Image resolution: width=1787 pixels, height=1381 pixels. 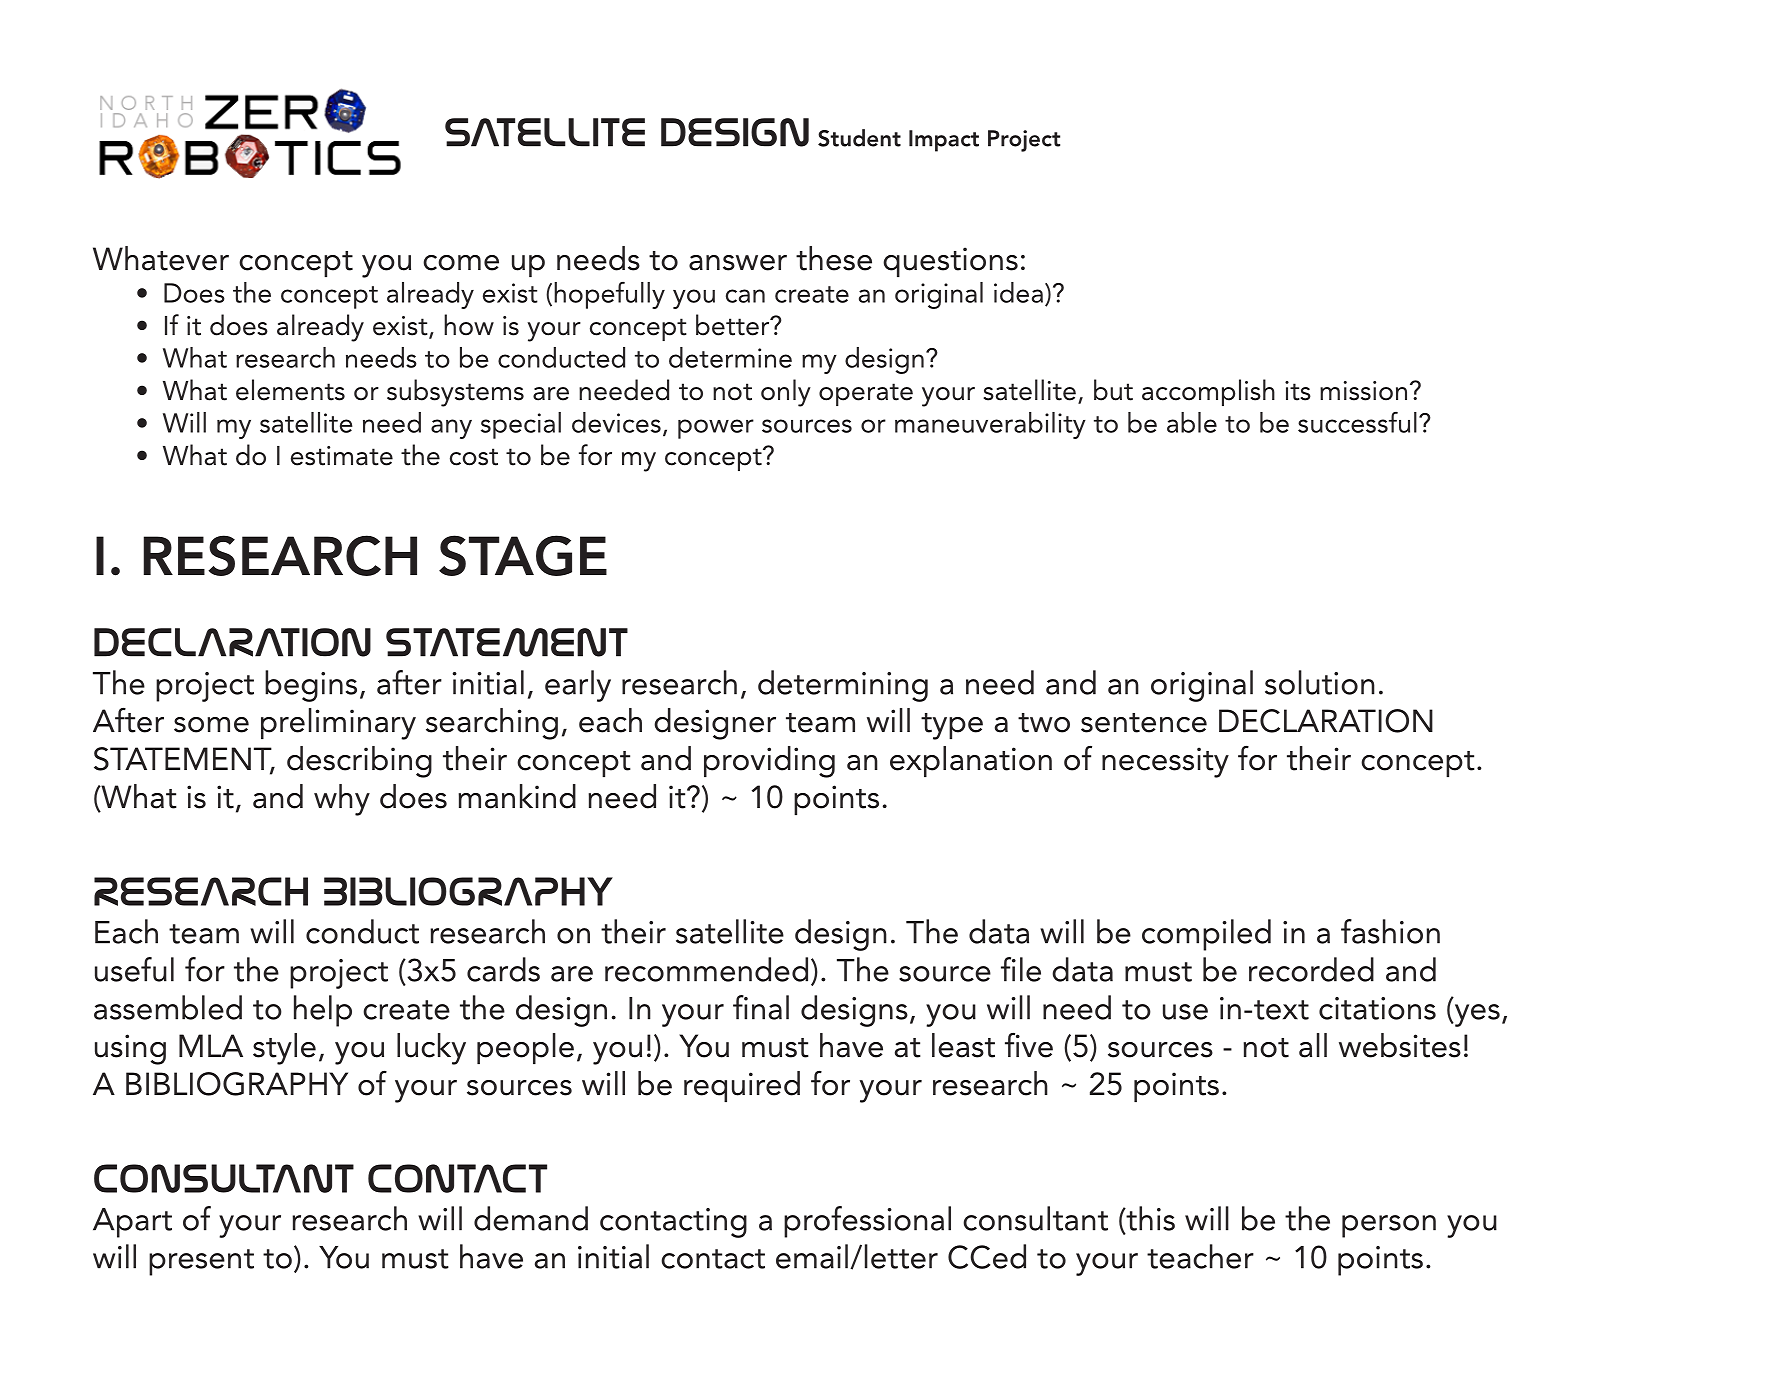 What do you see at coordinates (944, 141) in the image?
I see `Impact` at bounding box center [944, 141].
